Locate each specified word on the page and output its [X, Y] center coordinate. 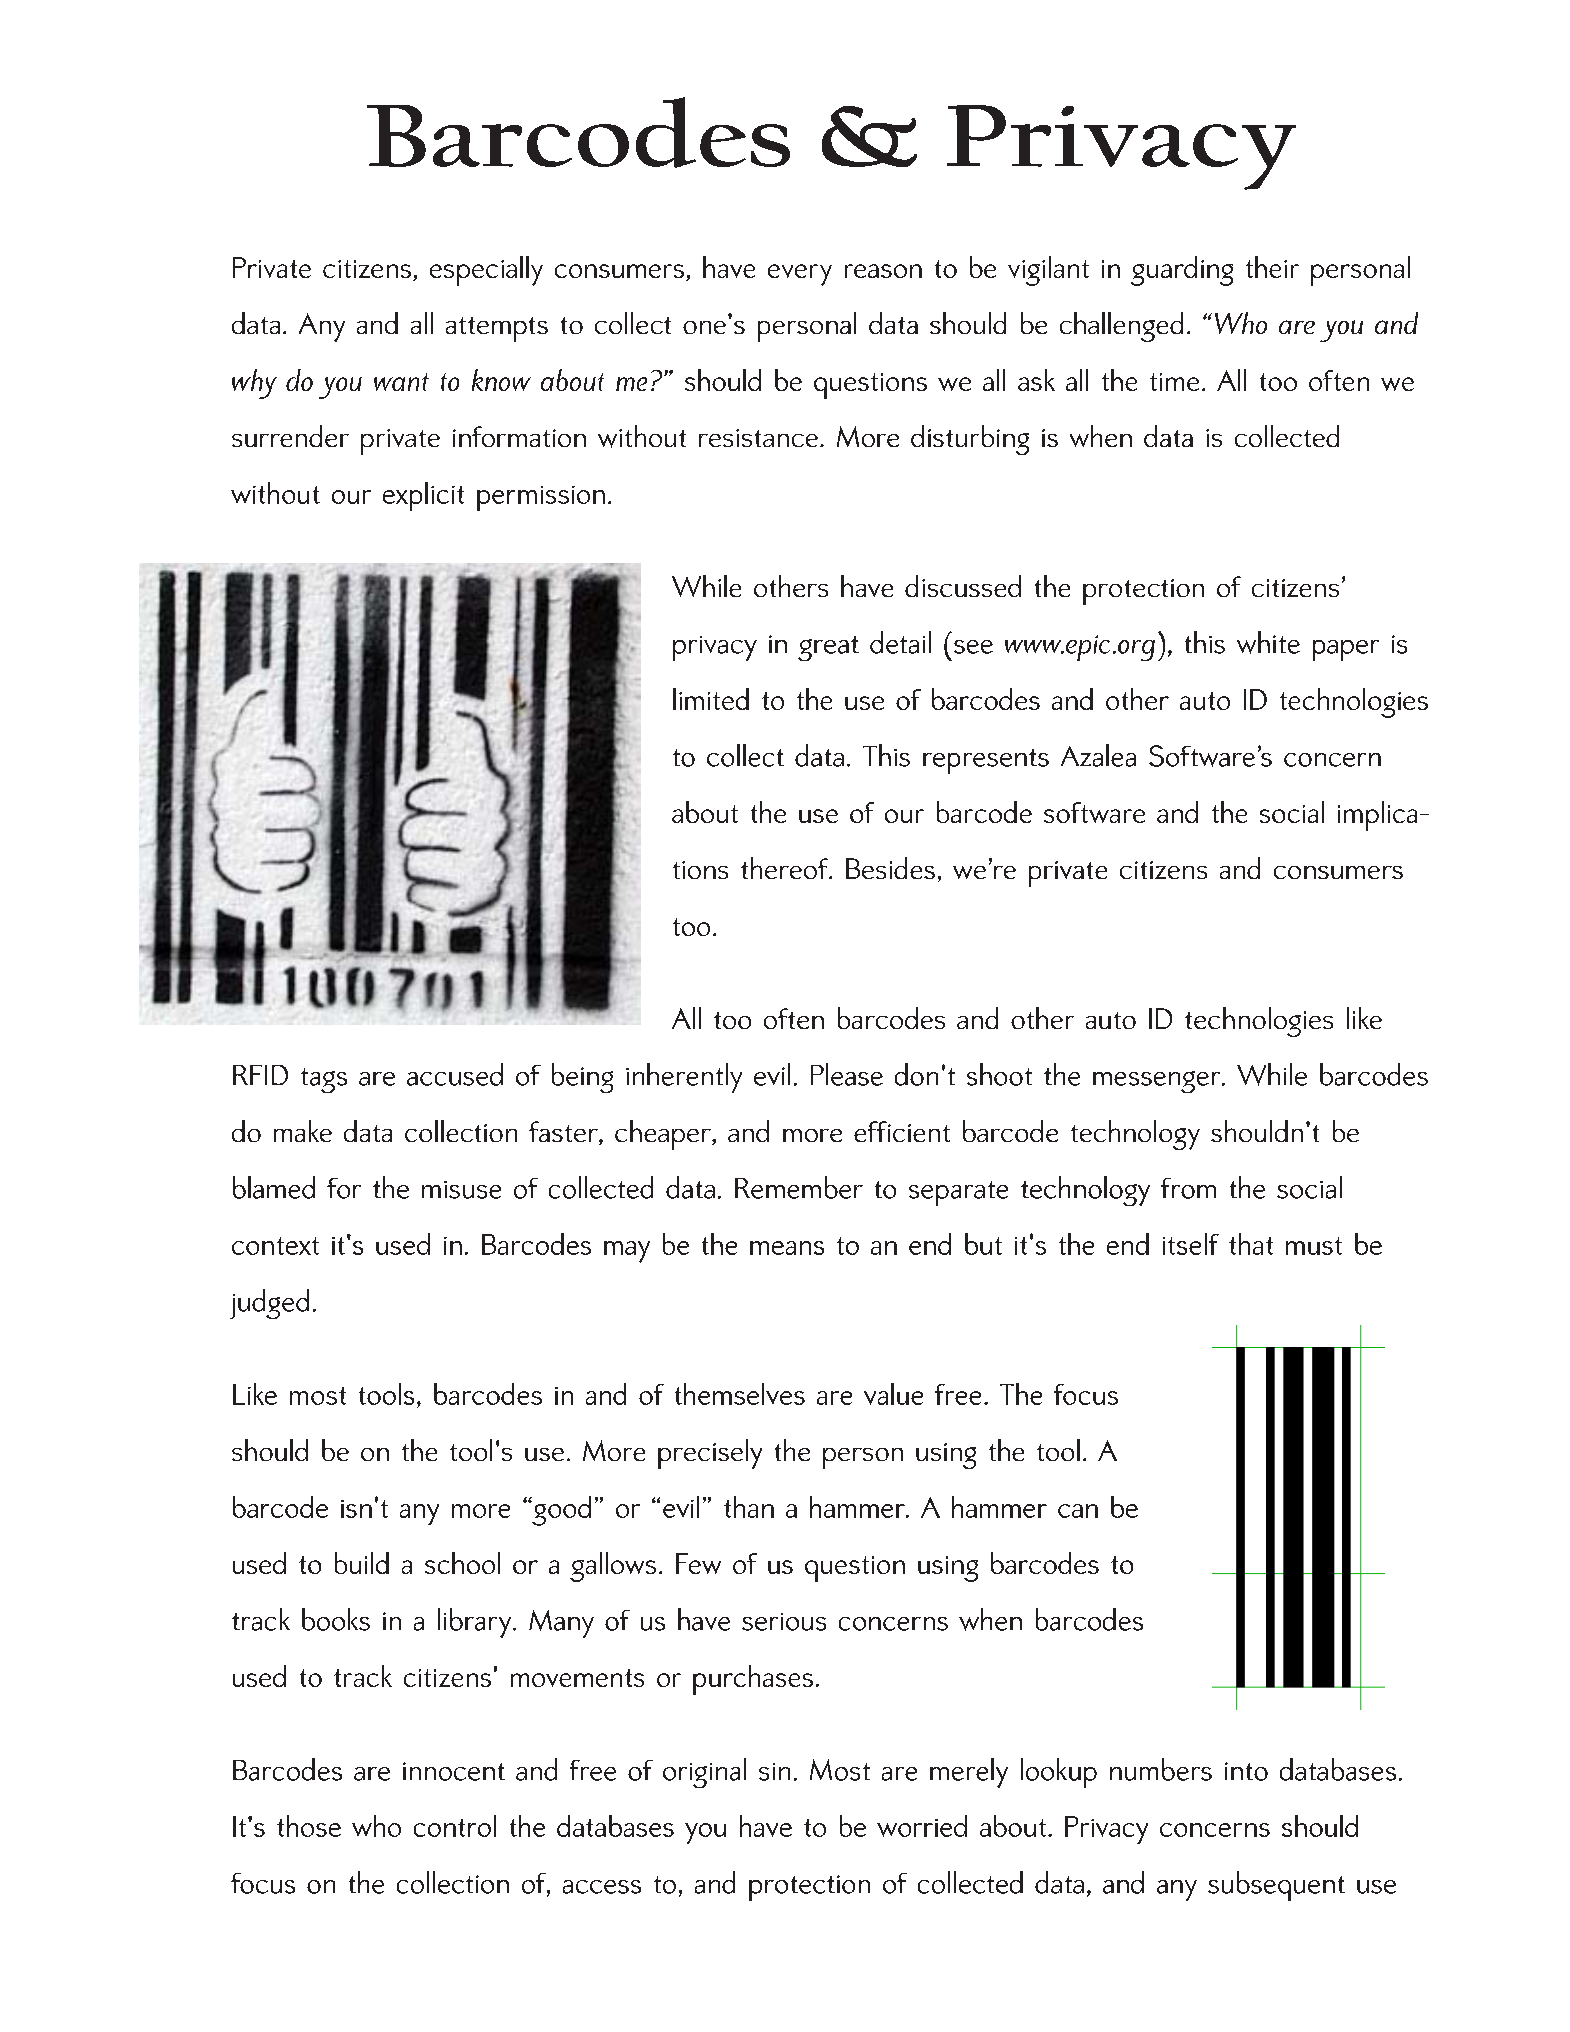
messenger [1158, 1082]
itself [1191, 1244]
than [749, 1507]
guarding [1182, 271]
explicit [423, 496]
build [362, 1563]
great [828, 648]
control [455, 1826]
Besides [890, 868]
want [401, 382]
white [1268, 642]
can [1078, 1511]
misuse [461, 1190]
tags [324, 1080]
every [800, 275]
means [787, 1248]
